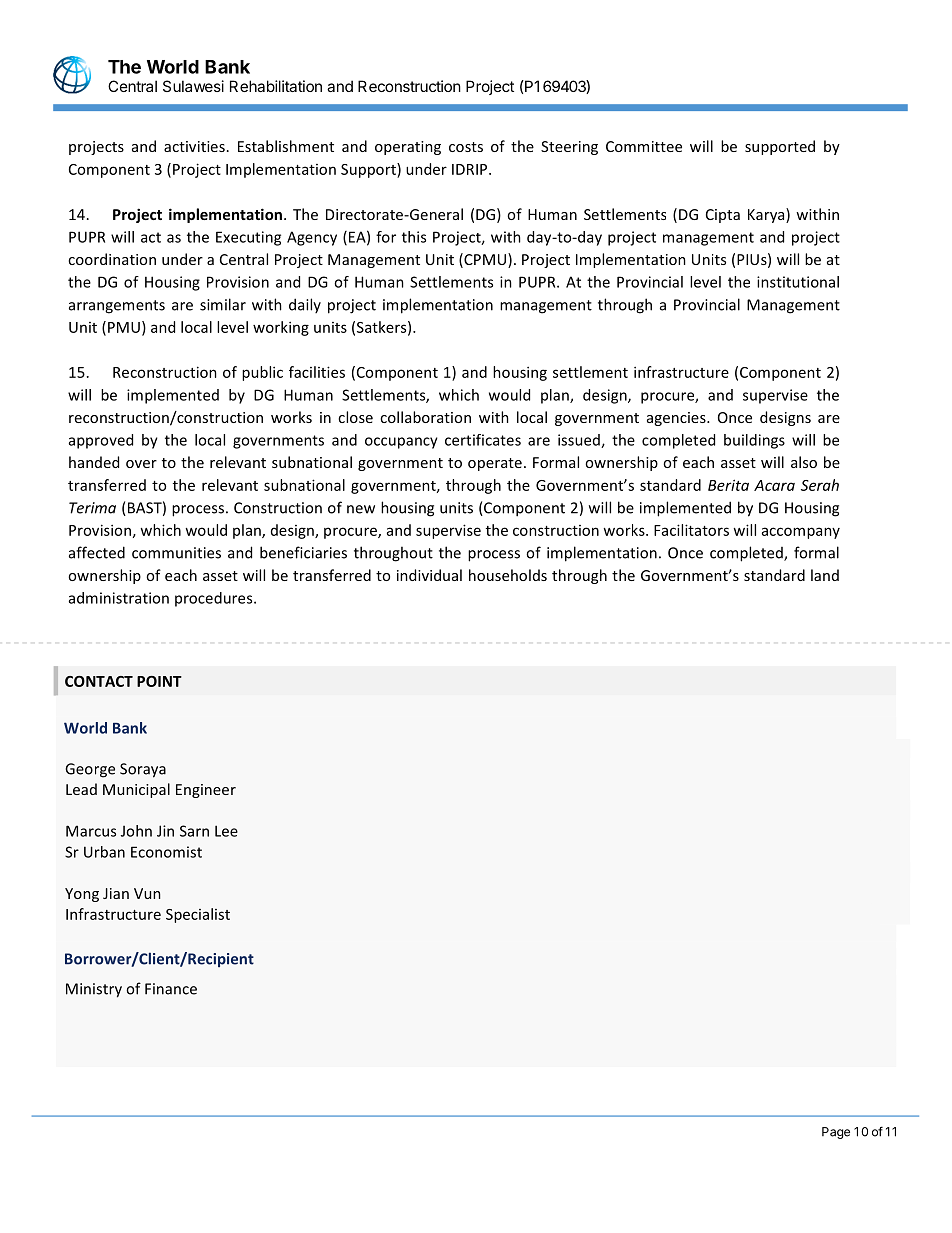 Image resolution: width=952 pixels, height=1233 pixels. Describe the element at coordinates (198, 915) in the image. I see `Specialist` at that location.
